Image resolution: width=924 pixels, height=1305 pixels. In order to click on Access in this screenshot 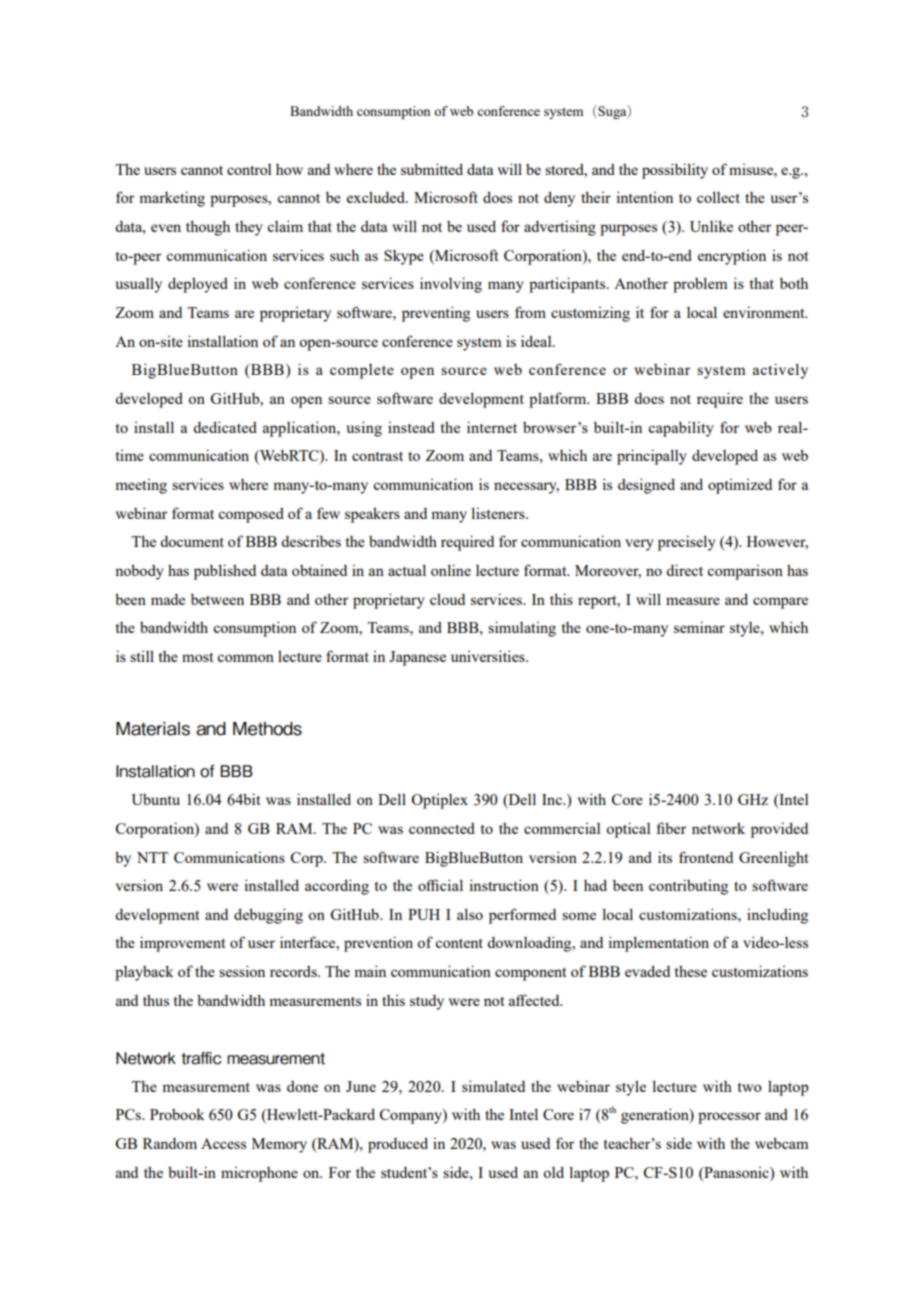, I will do `click(223, 1143)`.
